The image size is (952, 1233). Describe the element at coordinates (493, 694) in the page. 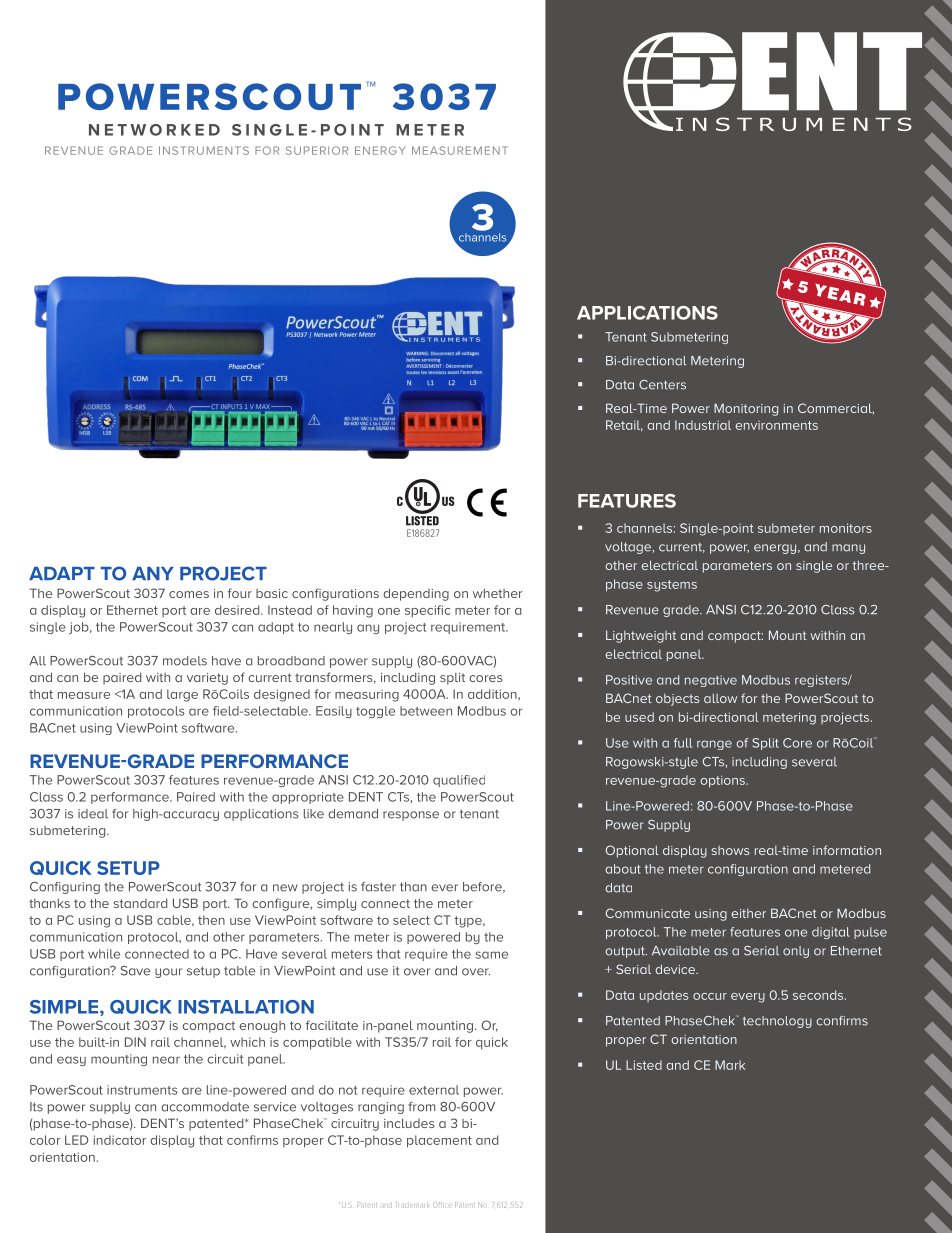

I see `addition` at that location.
